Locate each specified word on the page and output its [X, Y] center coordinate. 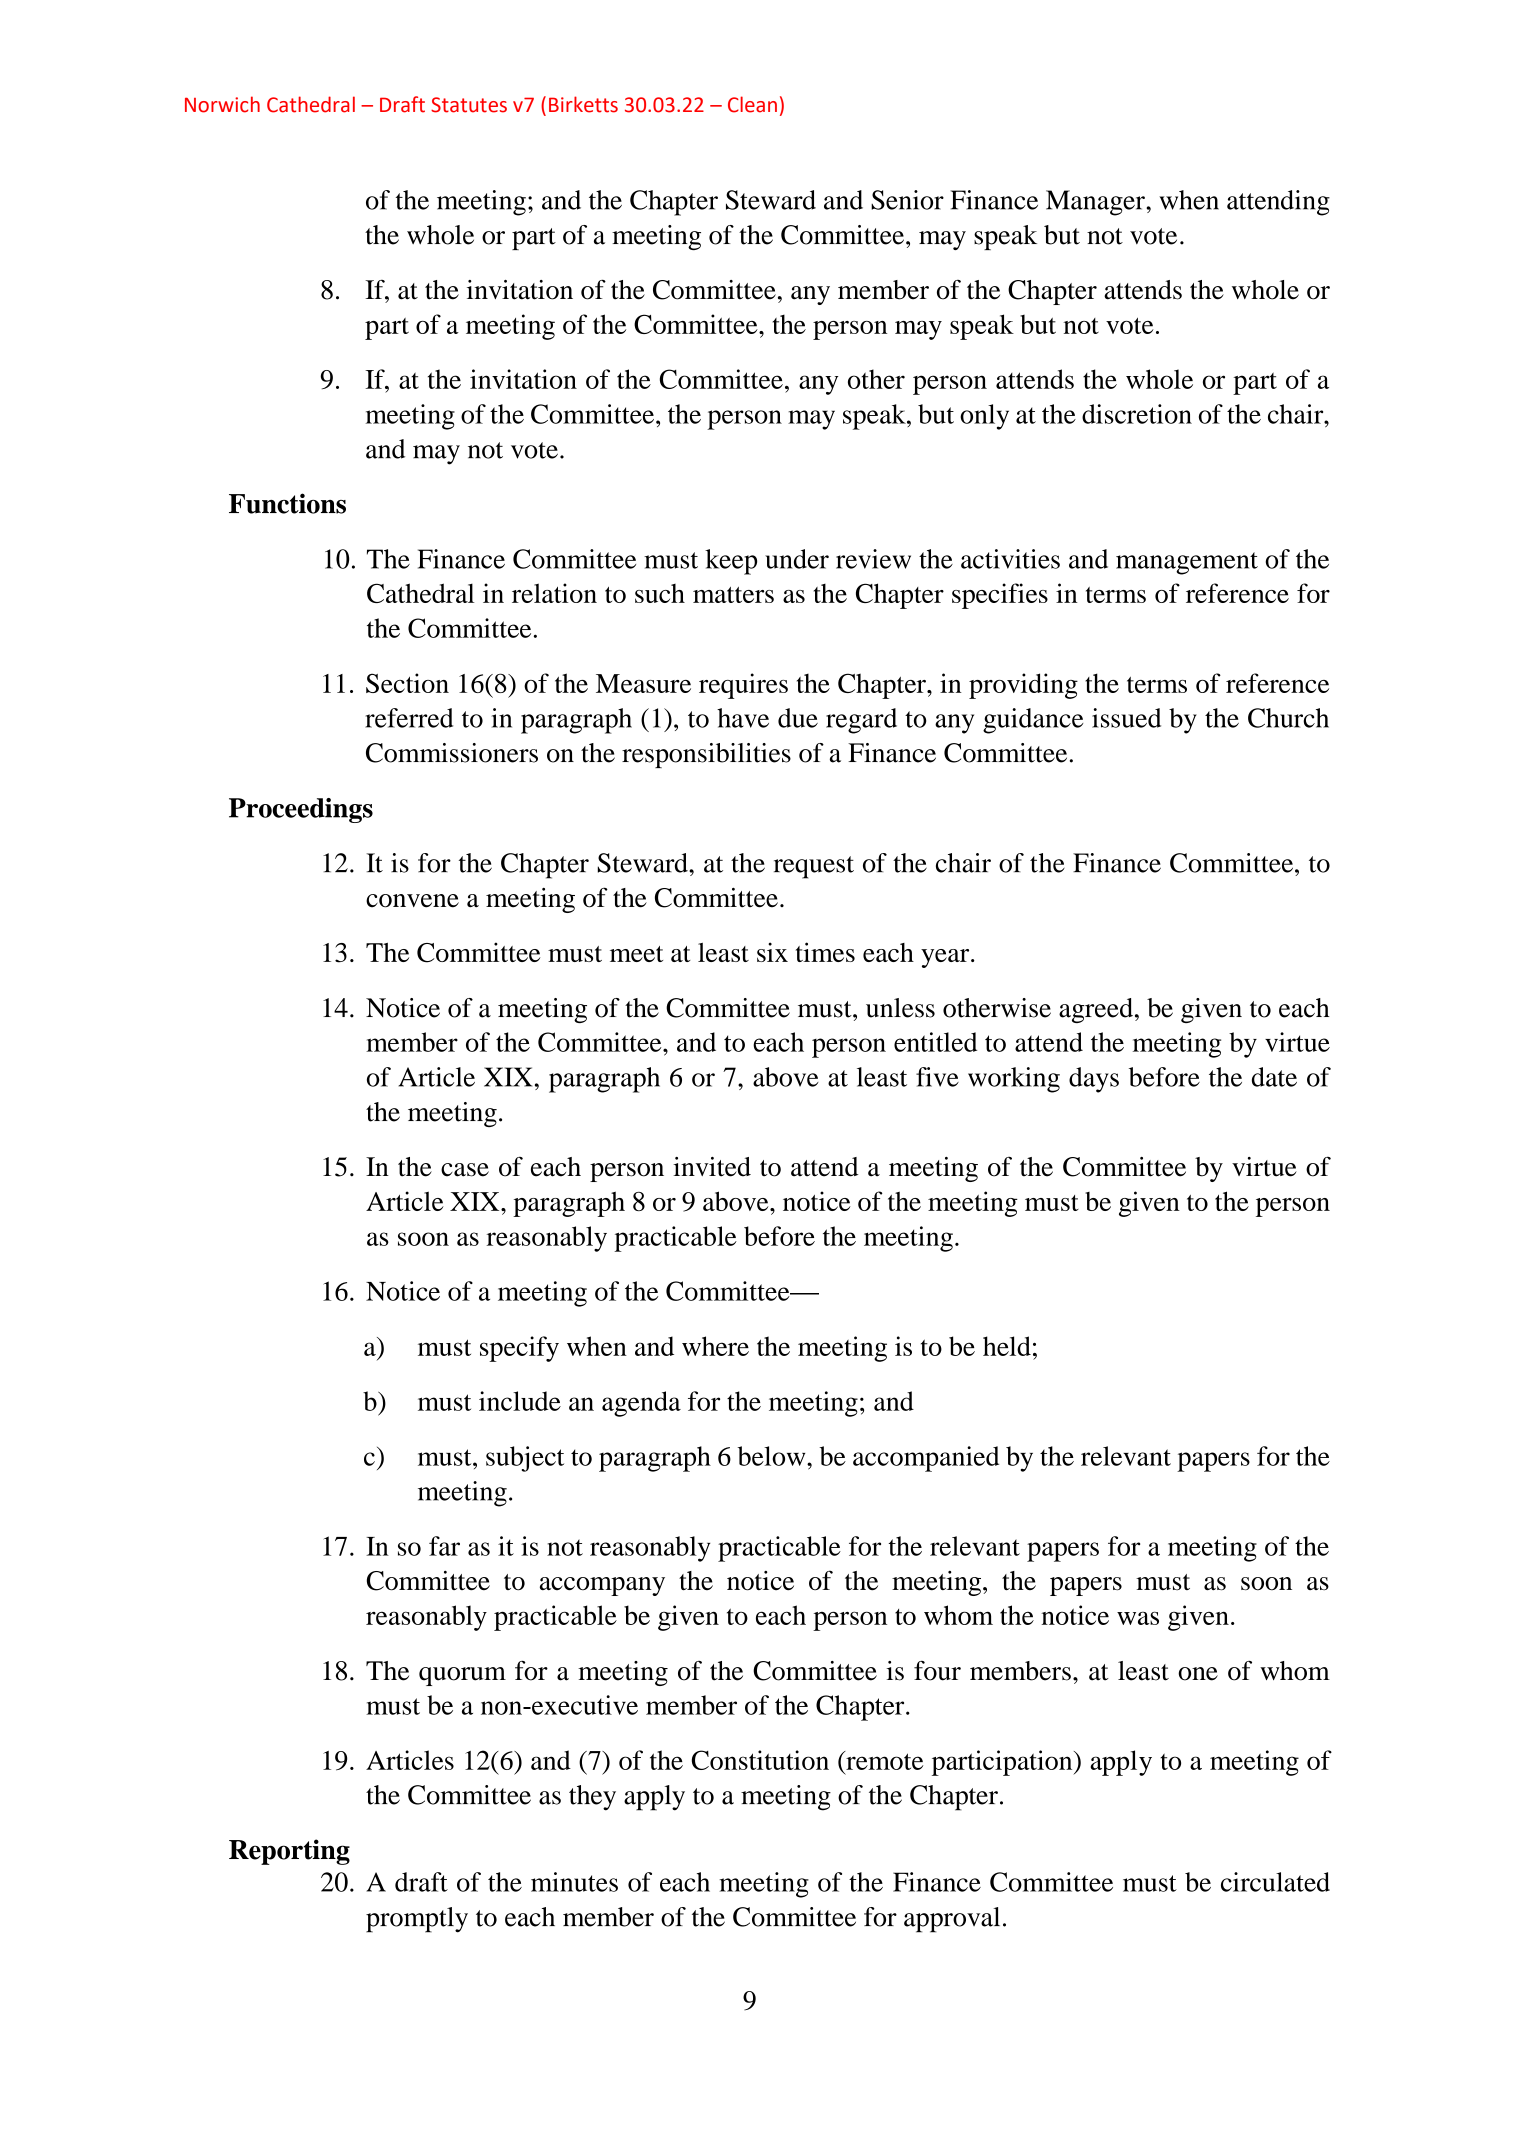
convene [412, 901]
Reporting [289, 1852]
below [773, 1456]
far [444, 1546]
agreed [1096, 1010]
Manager [1096, 203]
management [1187, 563]
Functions [287, 503]
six [772, 952]
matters [733, 595]
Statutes [469, 105]
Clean [752, 104]
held [1007, 1346]
